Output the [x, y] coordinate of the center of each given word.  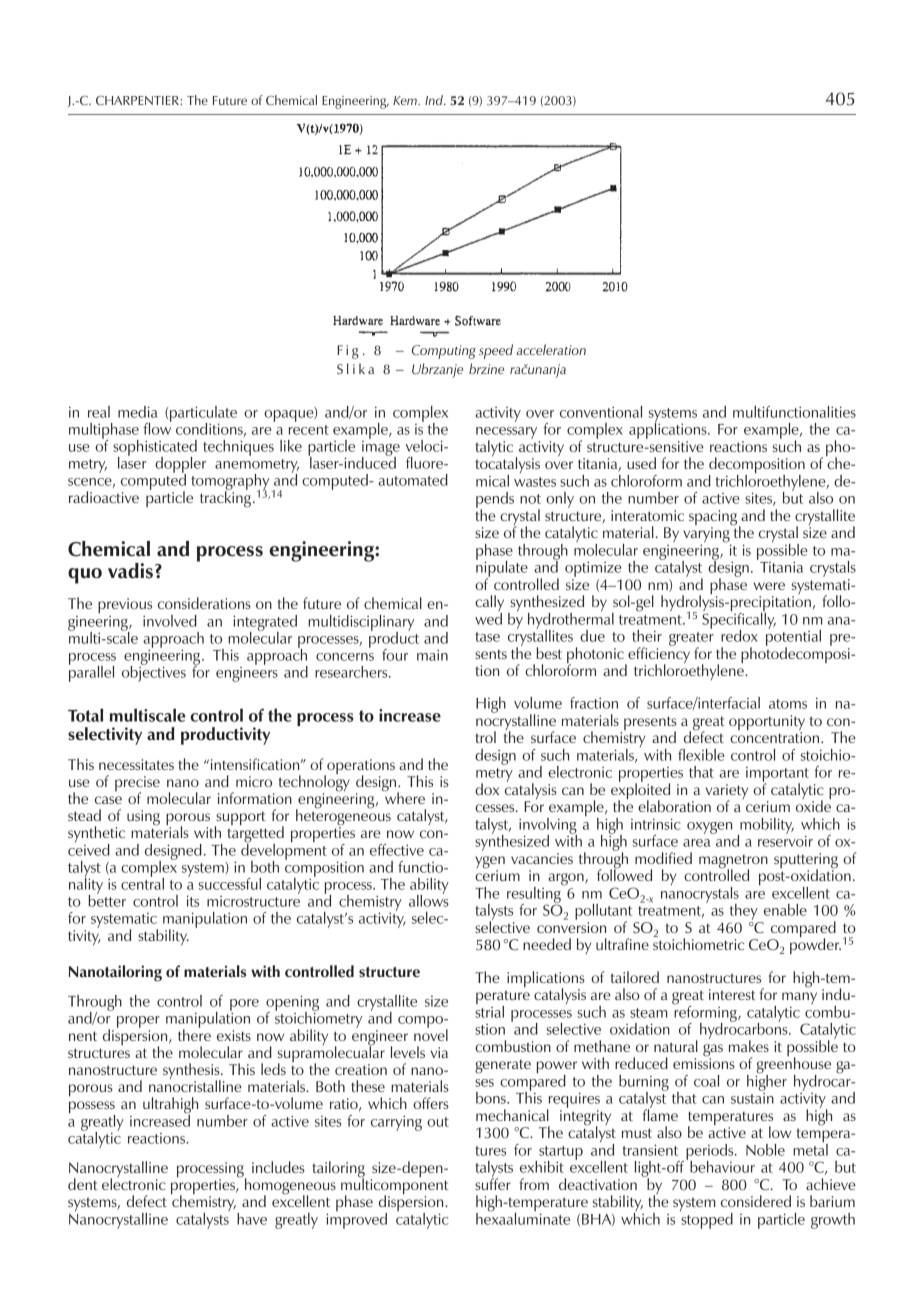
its [193, 901]
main [432, 655]
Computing [444, 352]
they [744, 912]
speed [496, 351]
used [641, 463]
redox [739, 636]
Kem [406, 100]
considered [756, 1201]
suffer [493, 1183]
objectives [154, 672]
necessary [506, 434]
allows [429, 899]
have [252, 1219]
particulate [203, 415]
